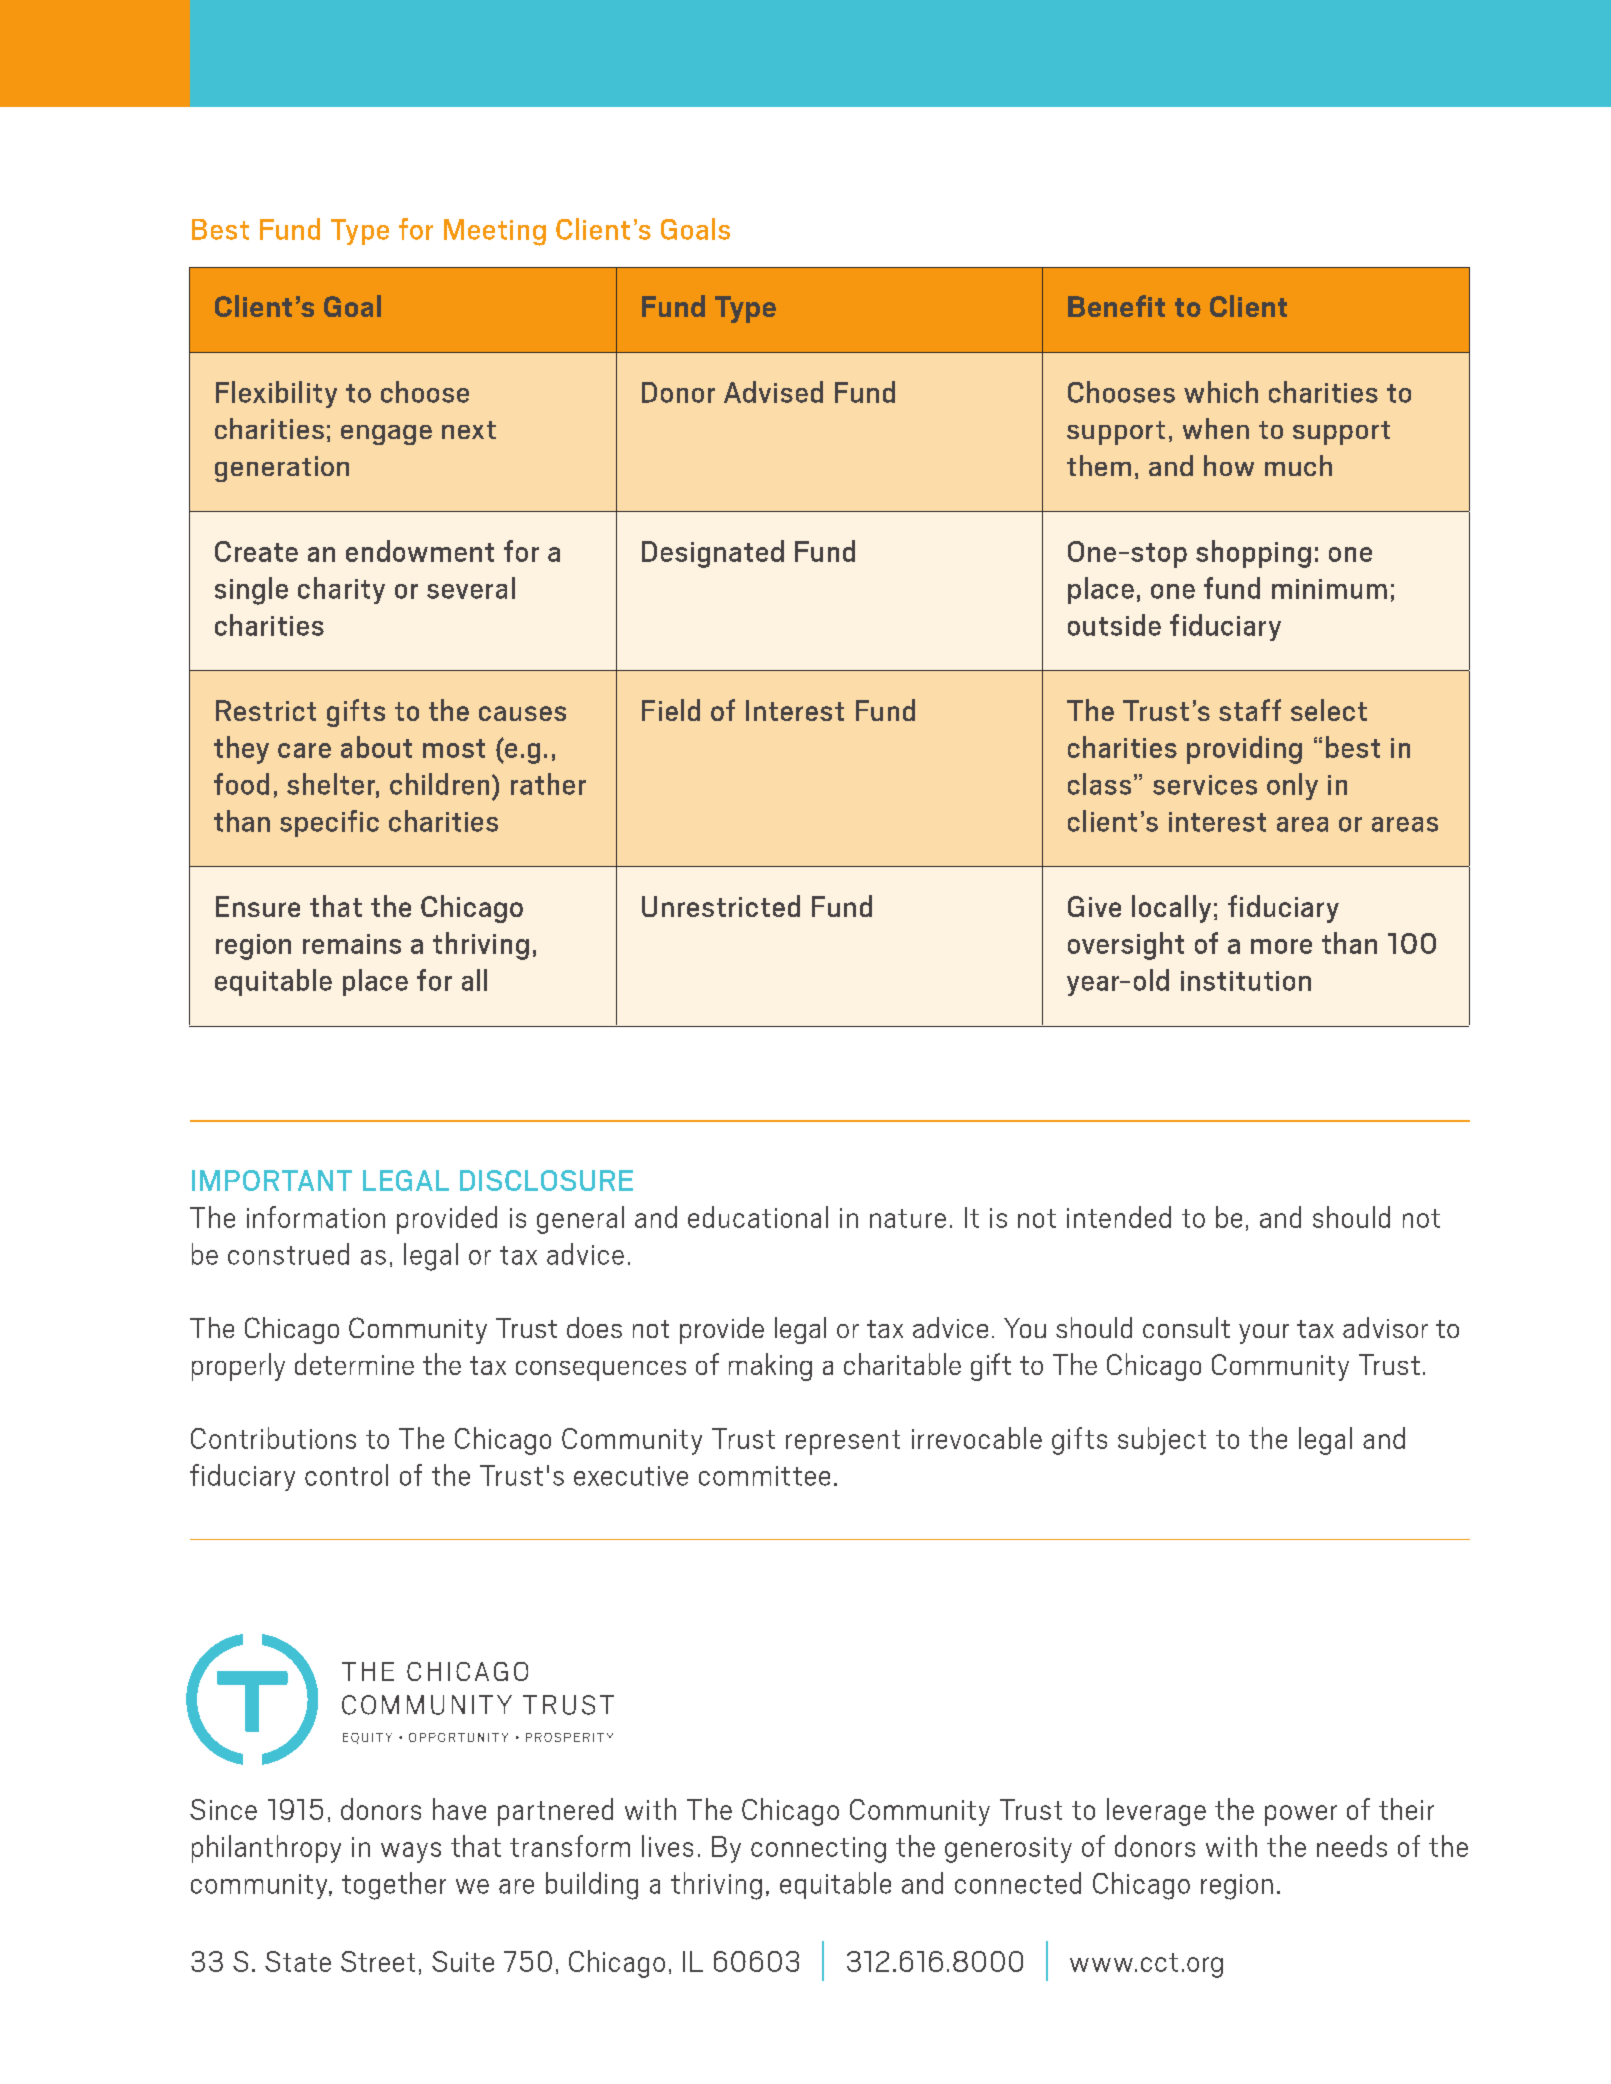 This document has width=1611, height=2084. Describe the element at coordinates (773, 392) in the document. I see `Advised` at that location.
